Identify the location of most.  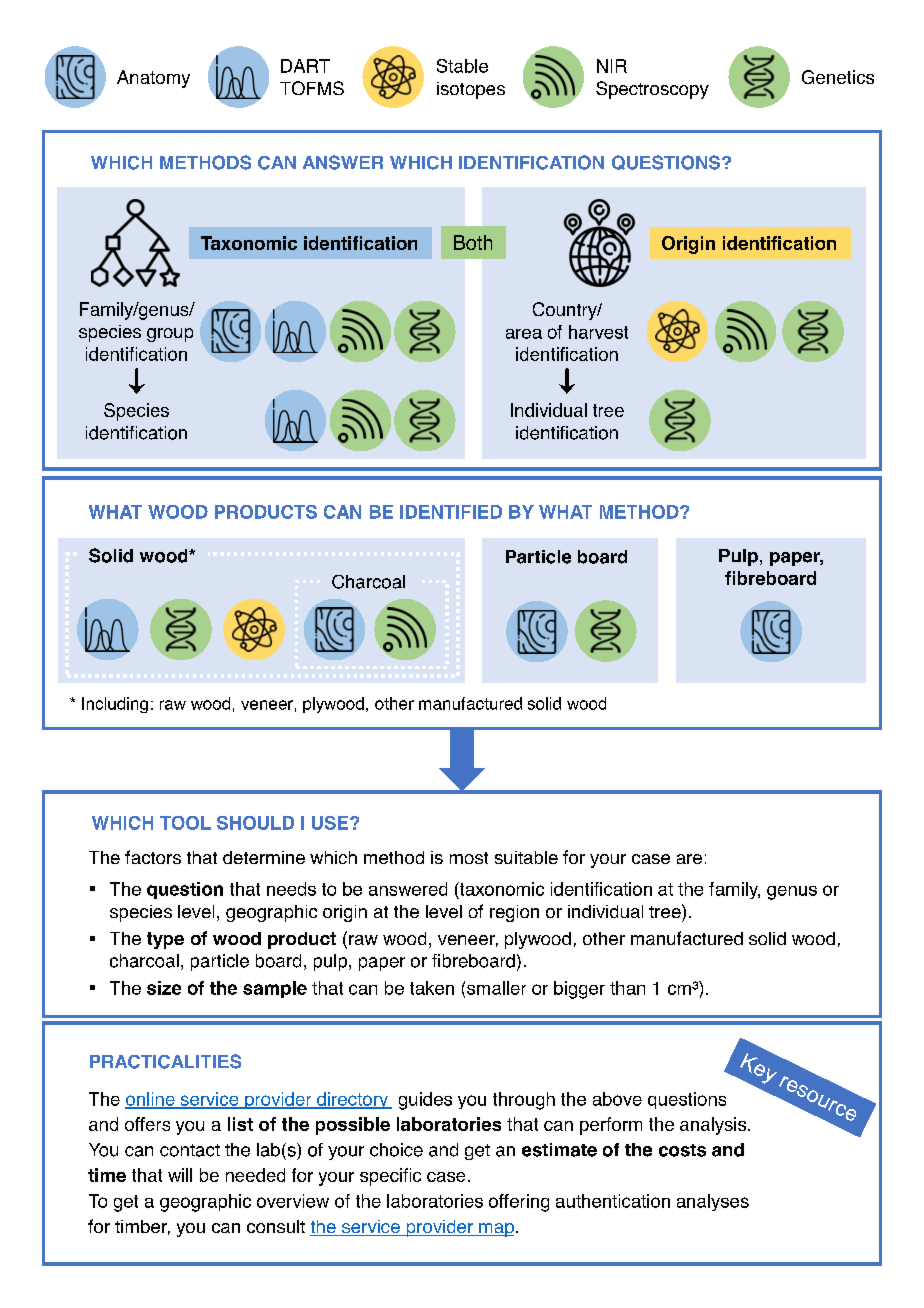
(469, 858).
